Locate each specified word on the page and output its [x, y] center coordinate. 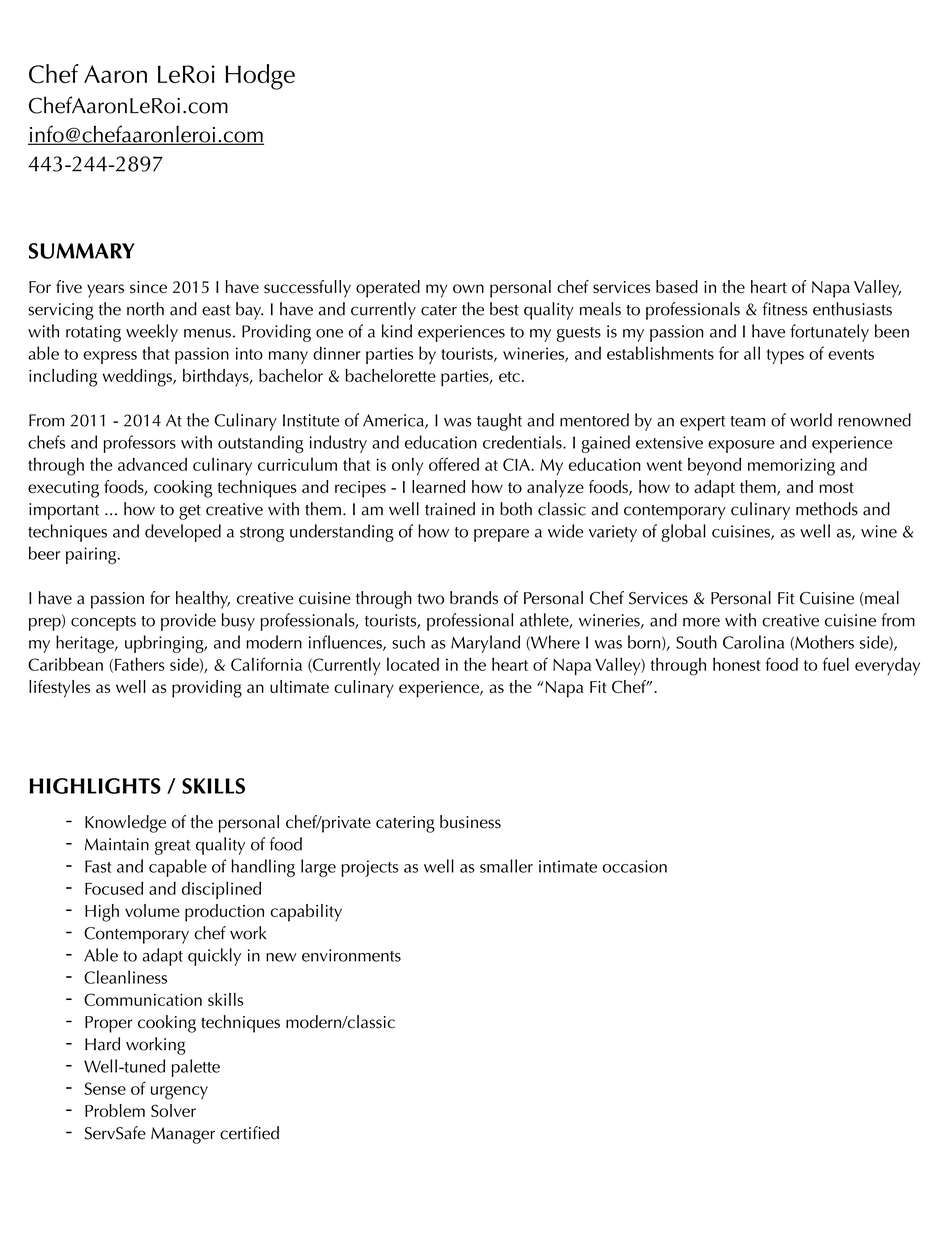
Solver [173, 1110]
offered [454, 464]
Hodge [260, 77]
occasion [635, 866]
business [470, 822]
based [677, 287]
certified [249, 1133]
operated [388, 289]
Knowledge [125, 824]
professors [140, 444]
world [811, 420]
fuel [836, 664]
